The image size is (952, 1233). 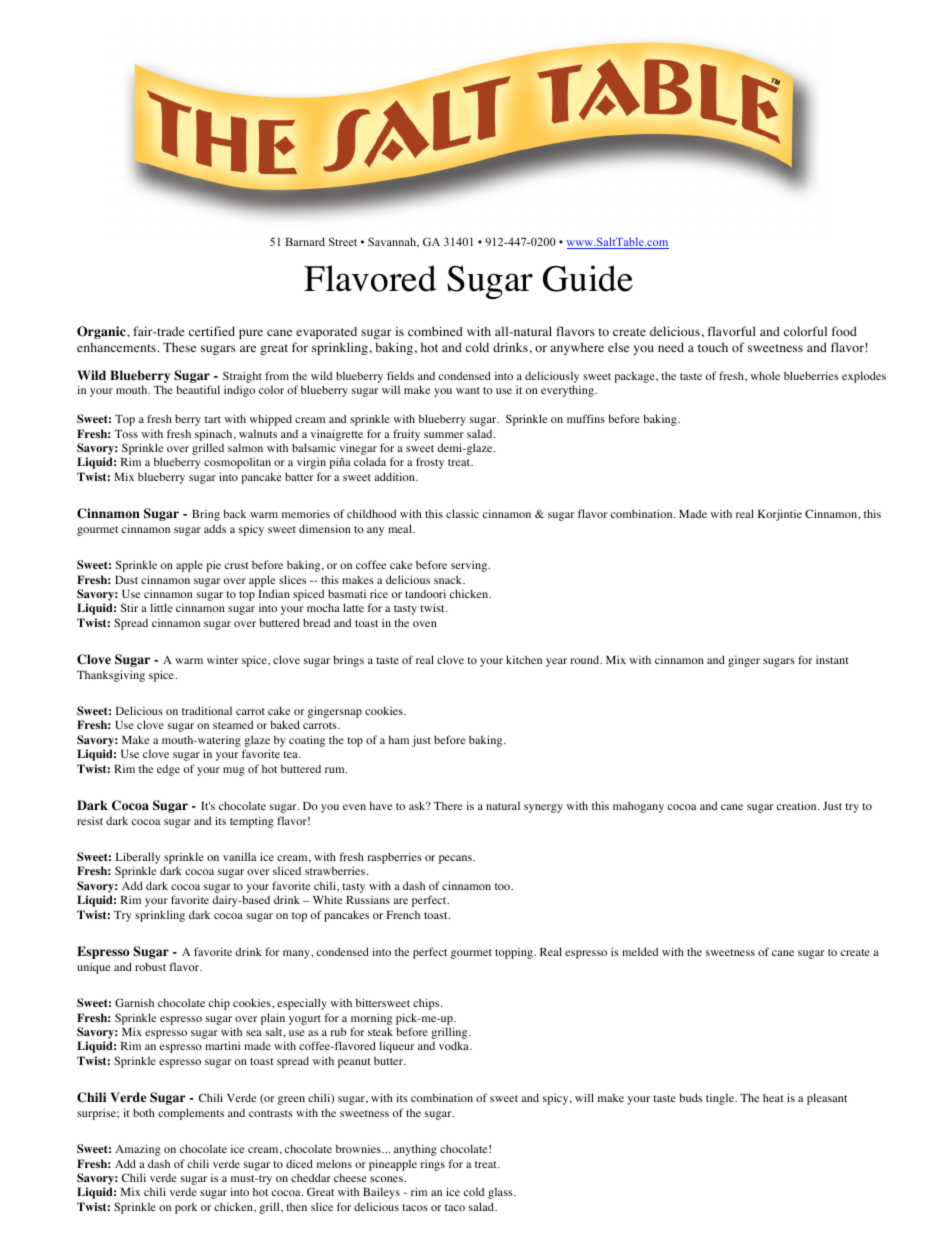 What do you see at coordinates (503, 886) in the screenshot?
I see `too` at bounding box center [503, 886].
